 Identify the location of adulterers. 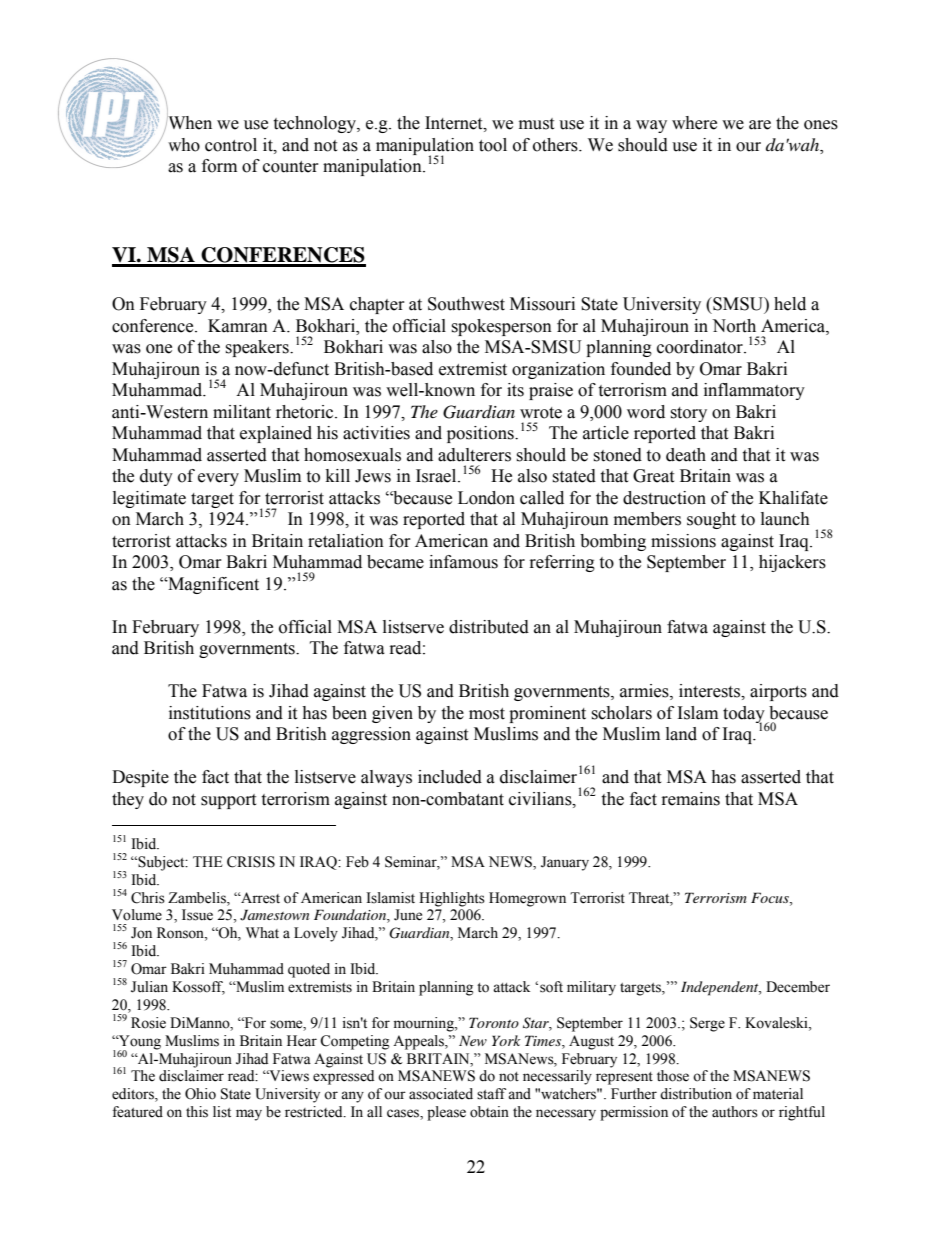
(474, 455).
